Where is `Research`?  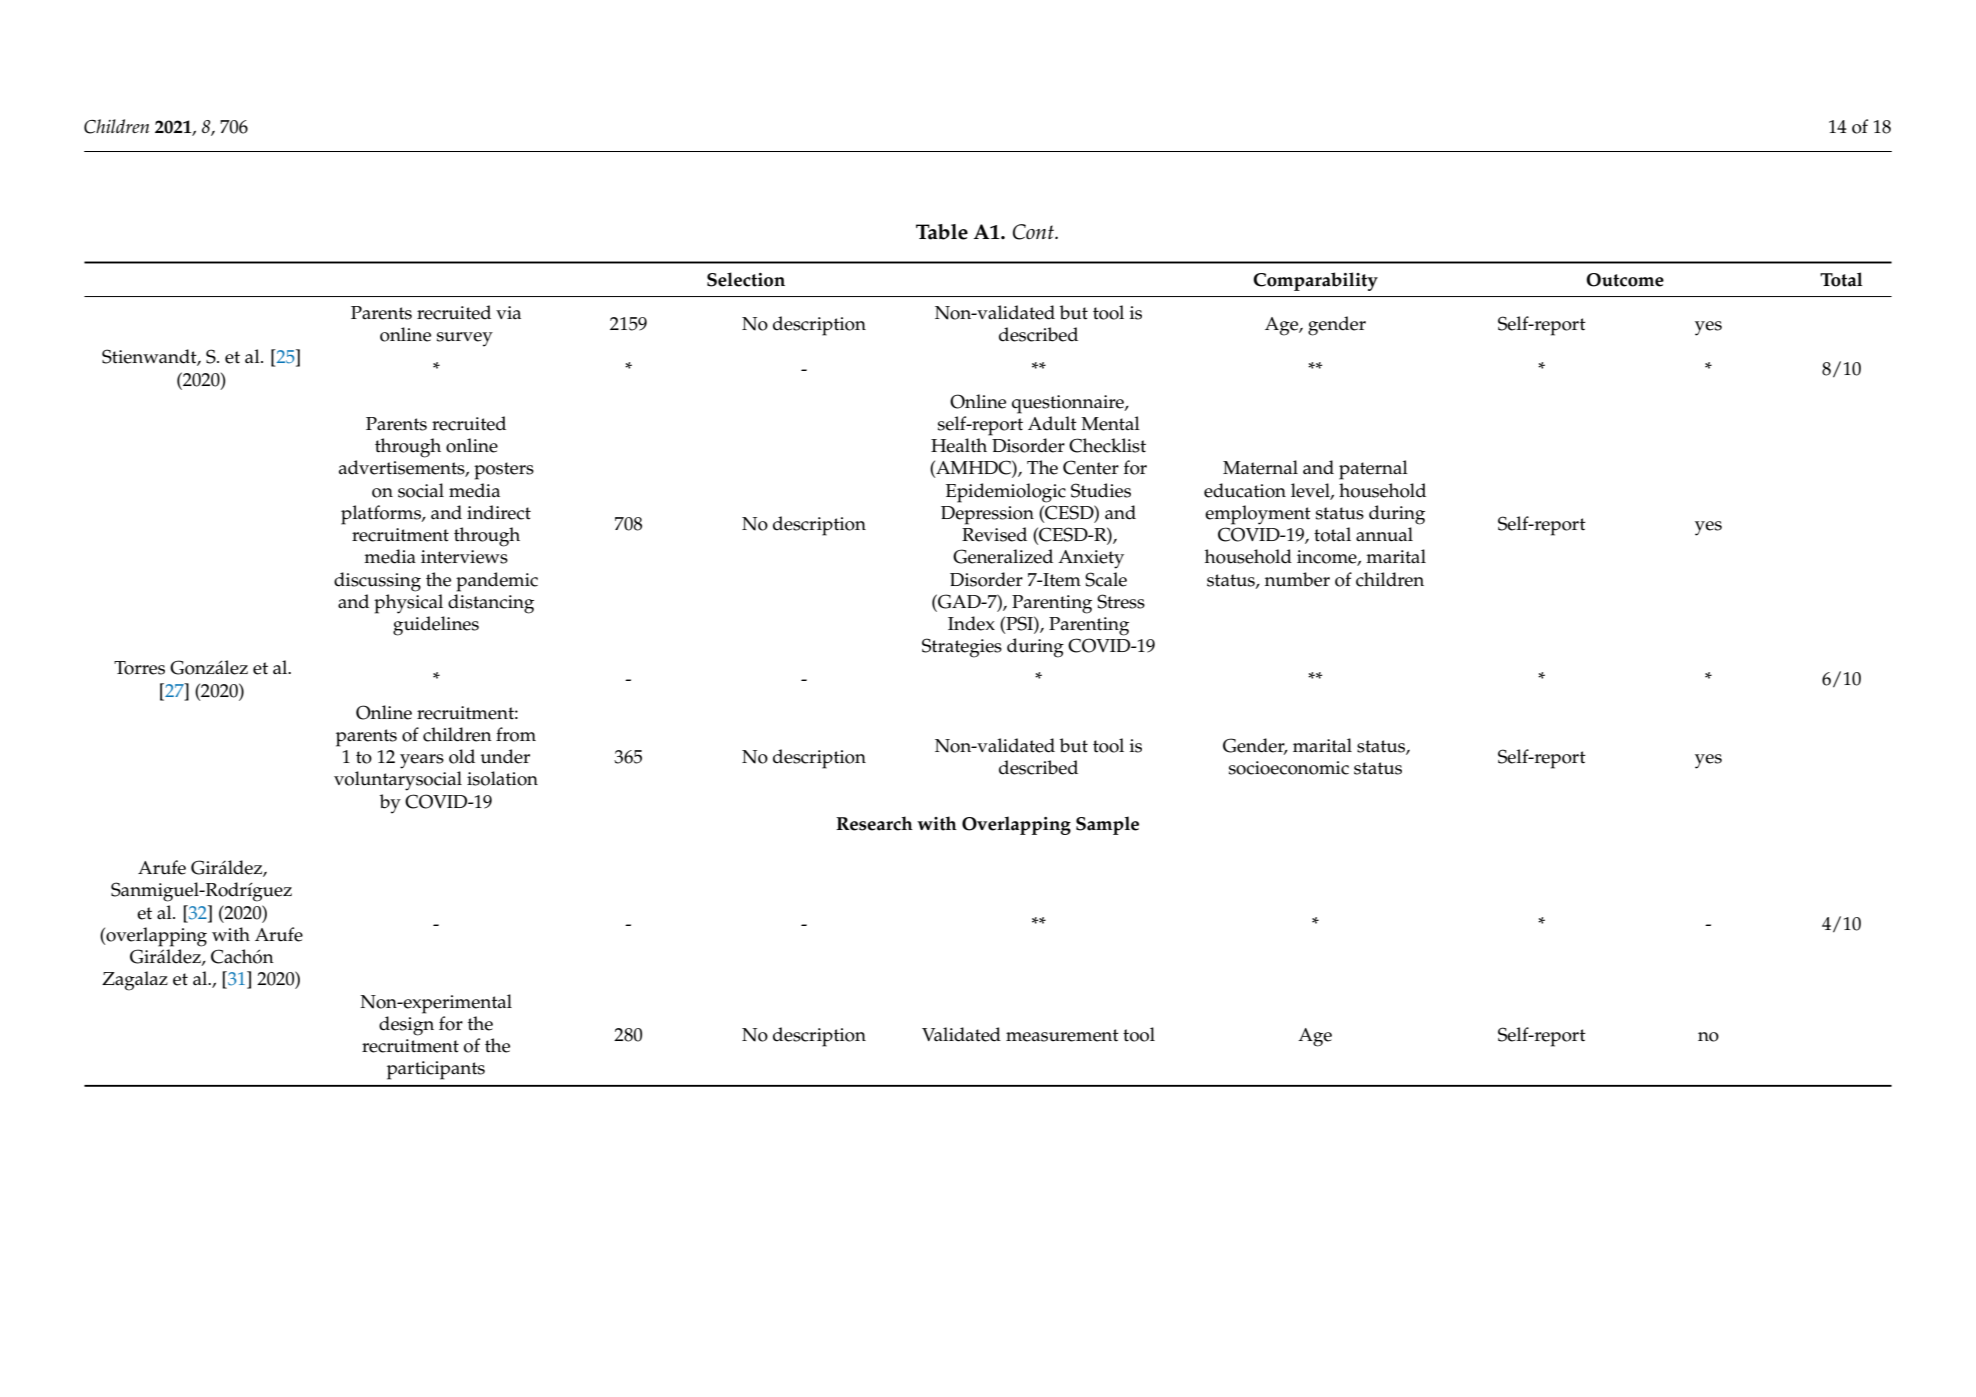 Research is located at coordinates (874, 823).
